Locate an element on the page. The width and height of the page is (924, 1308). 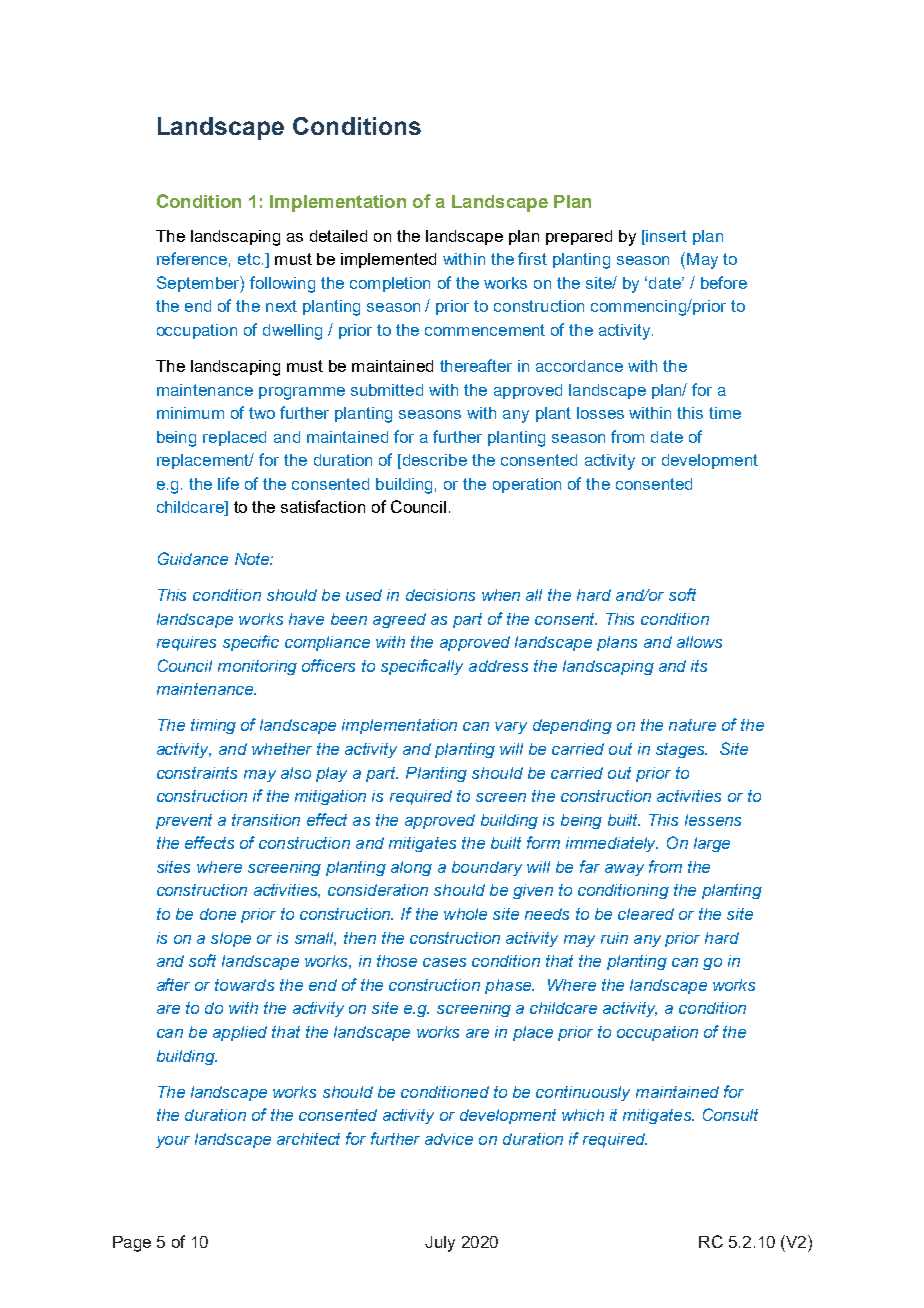
insert is located at coordinates (665, 236).
